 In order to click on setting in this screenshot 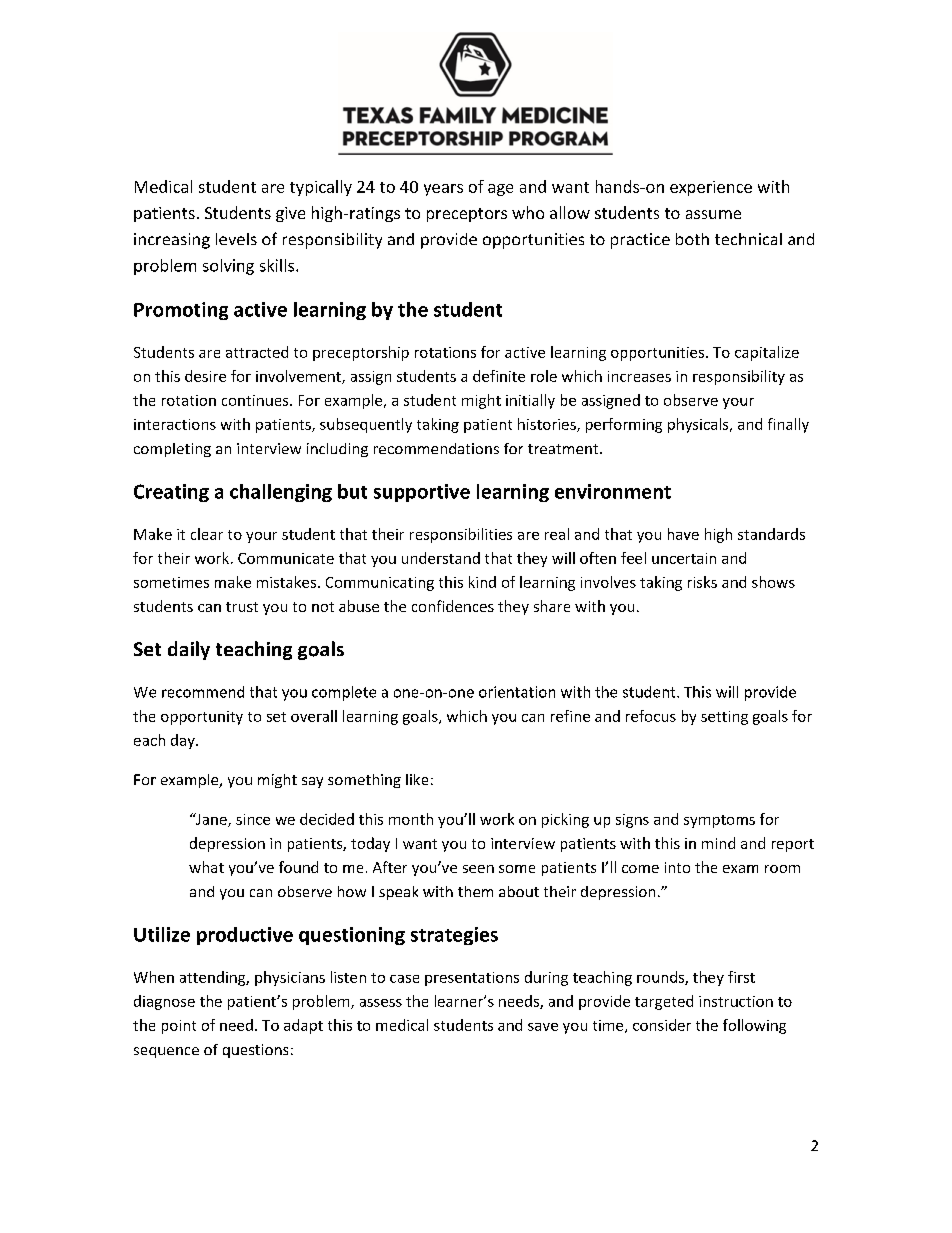, I will do `click(724, 718)`.
